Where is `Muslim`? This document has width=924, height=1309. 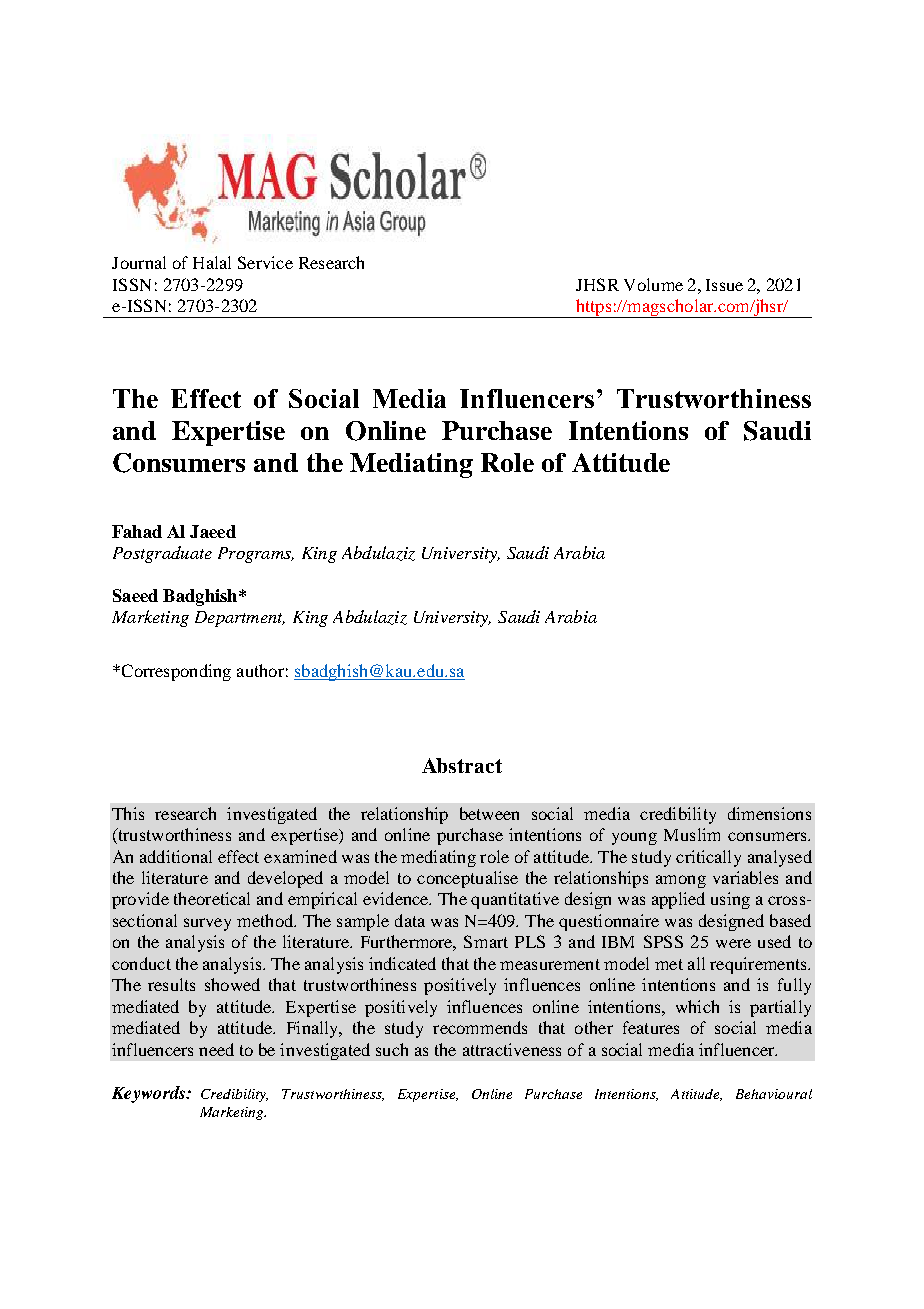
Muslim is located at coordinates (692, 834).
